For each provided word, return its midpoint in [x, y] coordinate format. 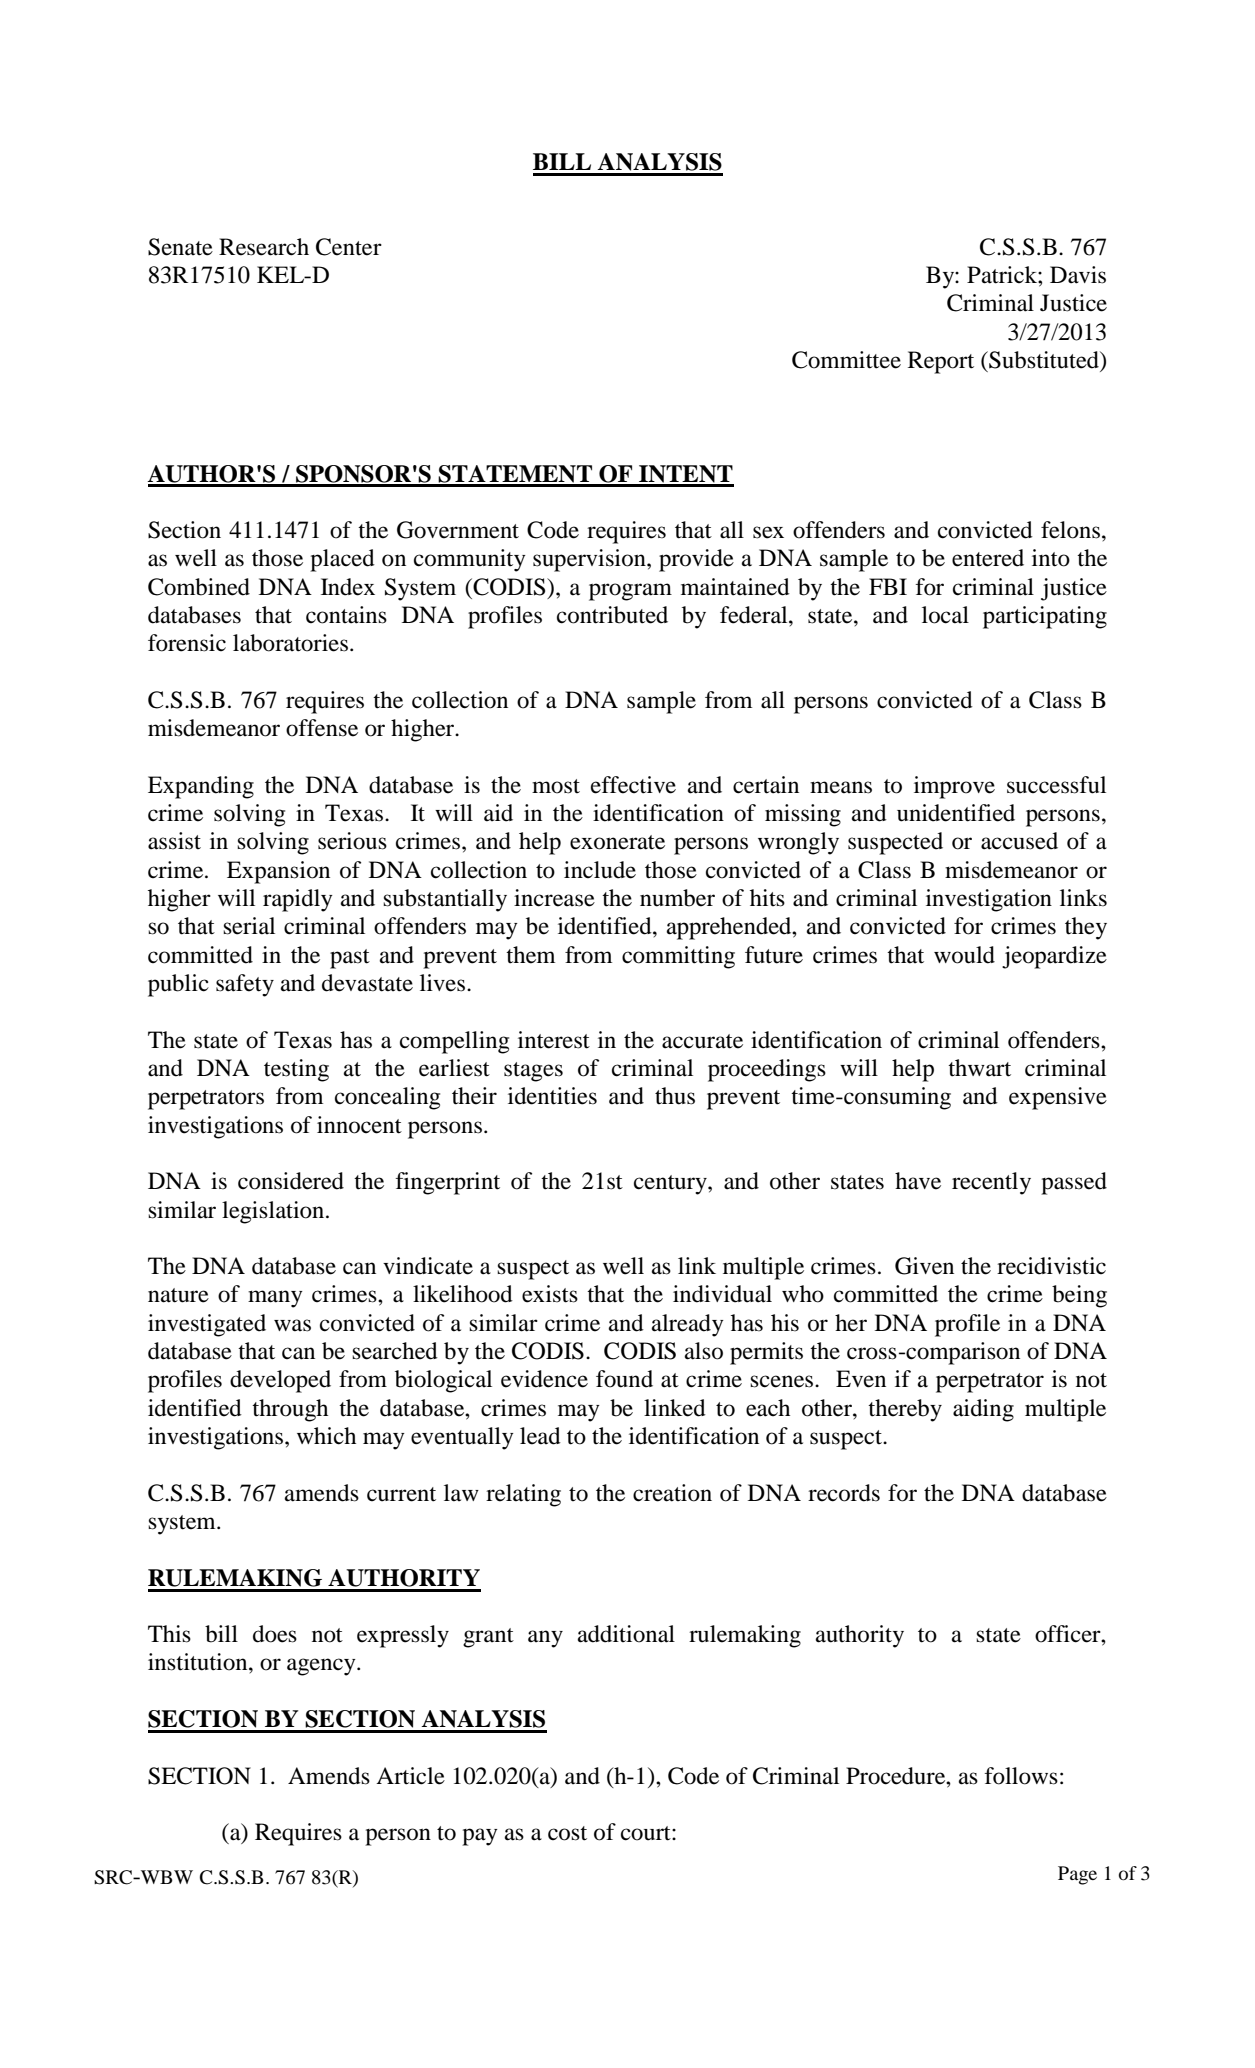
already [688, 1325]
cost [567, 1833]
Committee [846, 360]
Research [264, 247]
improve [954, 787]
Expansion [278, 872]
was [292, 1325]
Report [941, 362]
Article [410, 1776]
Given [924, 1266]
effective [633, 785]
